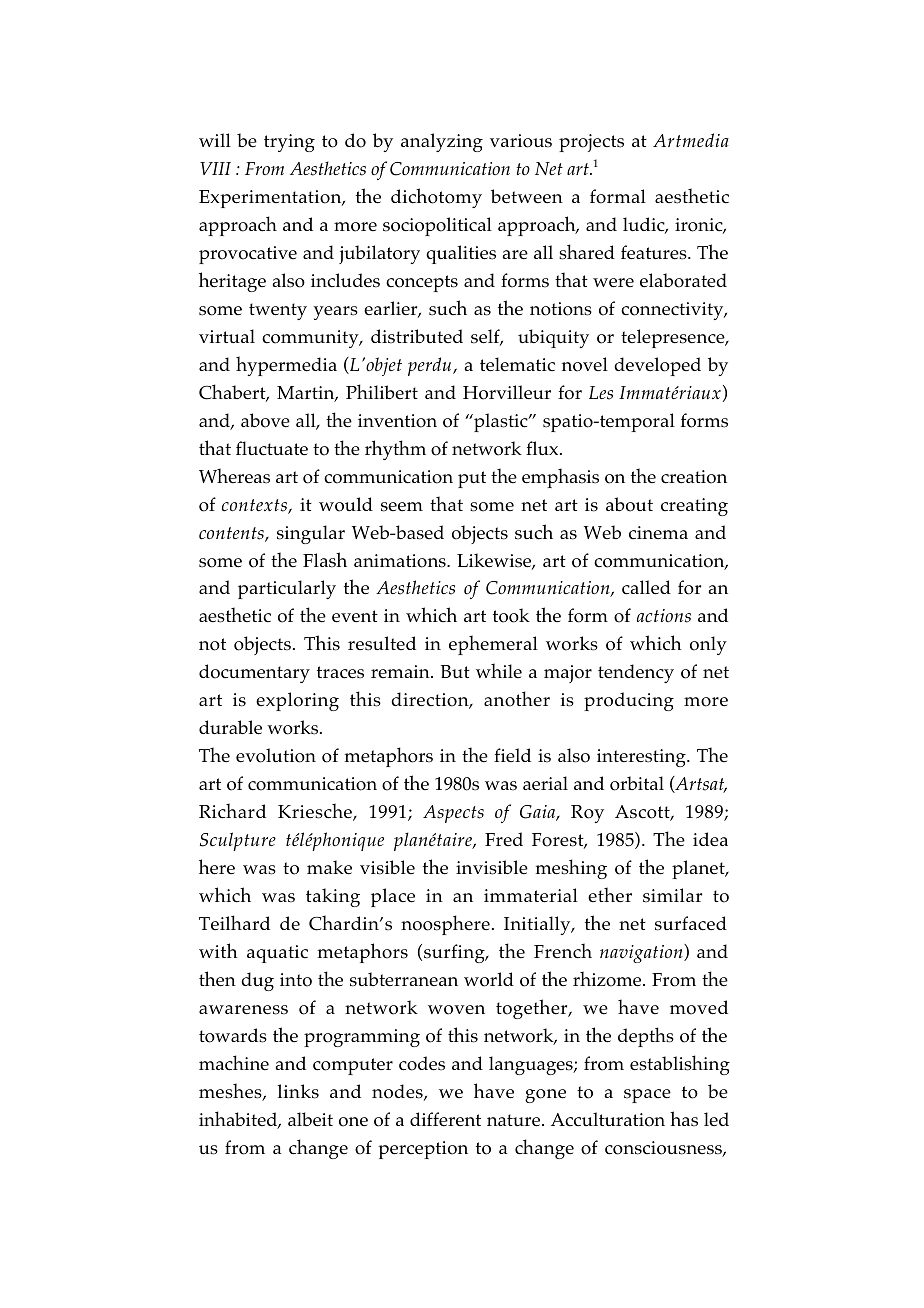 Image resolution: width=924 pixels, height=1308 pixels. What do you see at coordinates (591, 143) in the page?
I see `projects` at bounding box center [591, 143].
